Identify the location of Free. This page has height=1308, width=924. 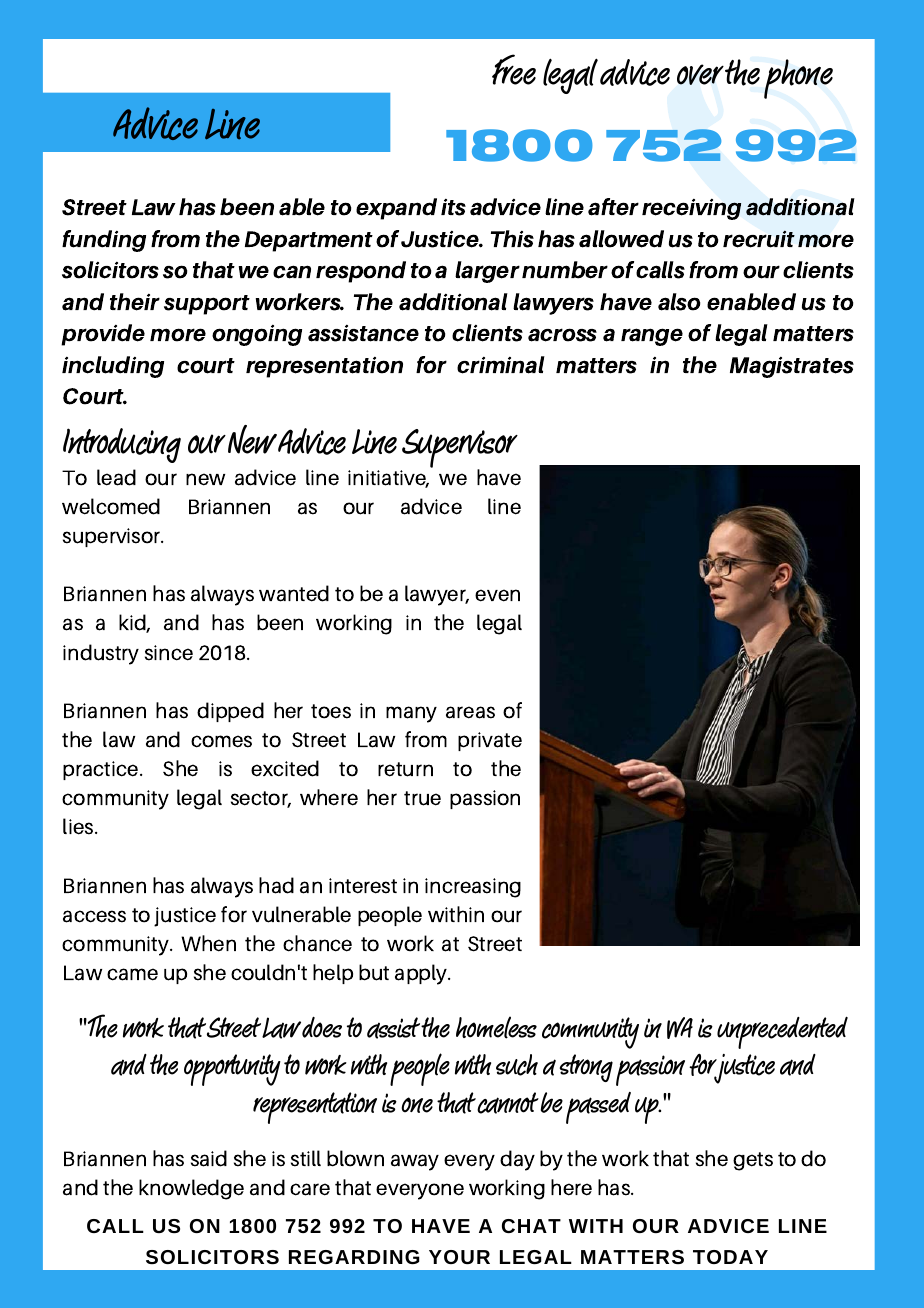
(514, 69).
